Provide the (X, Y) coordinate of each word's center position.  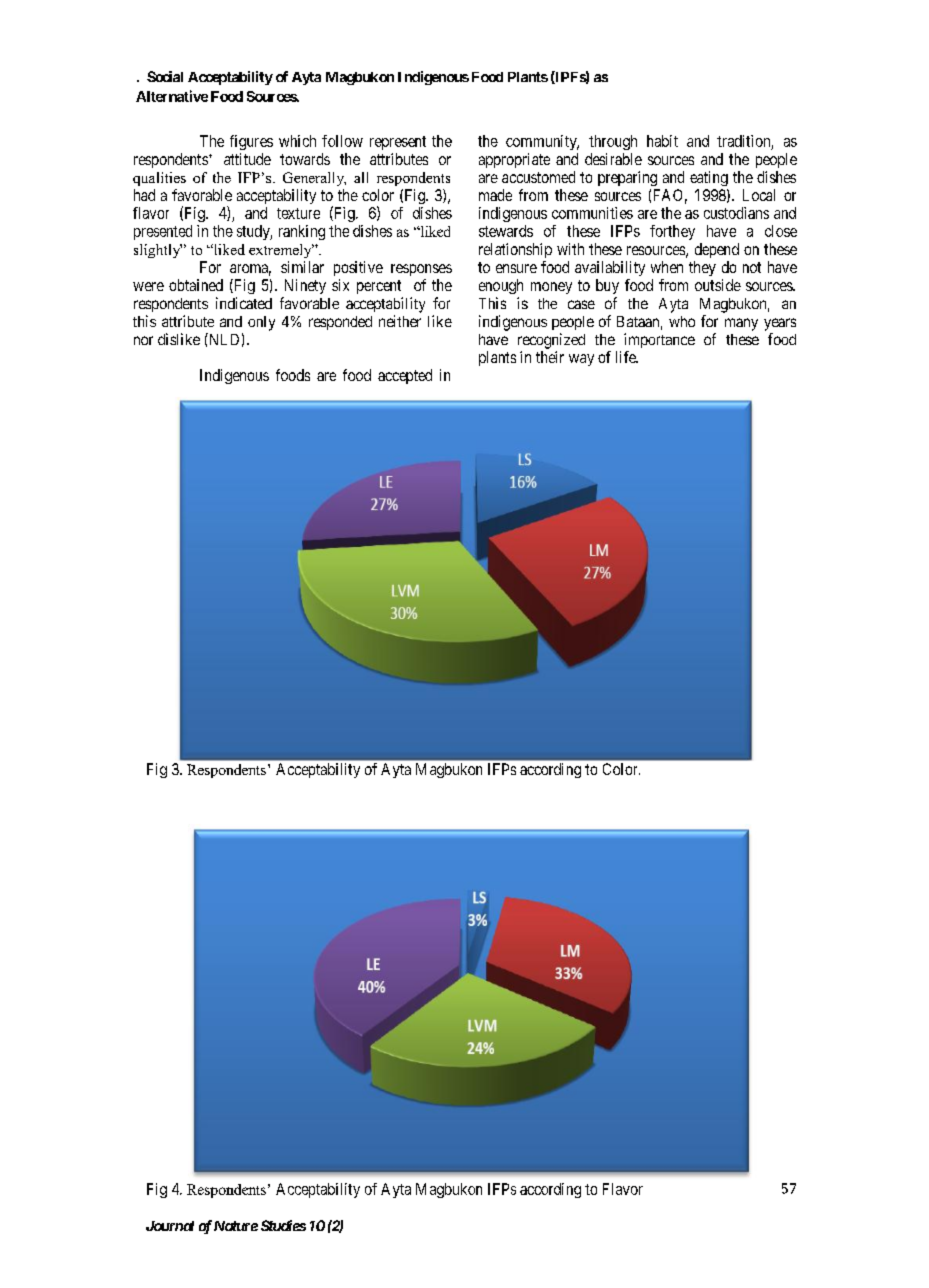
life (627, 357)
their (550, 357)
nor (143, 340)
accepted (405, 376)
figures (251, 142)
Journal (170, 1226)
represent (398, 143)
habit (662, 141)
